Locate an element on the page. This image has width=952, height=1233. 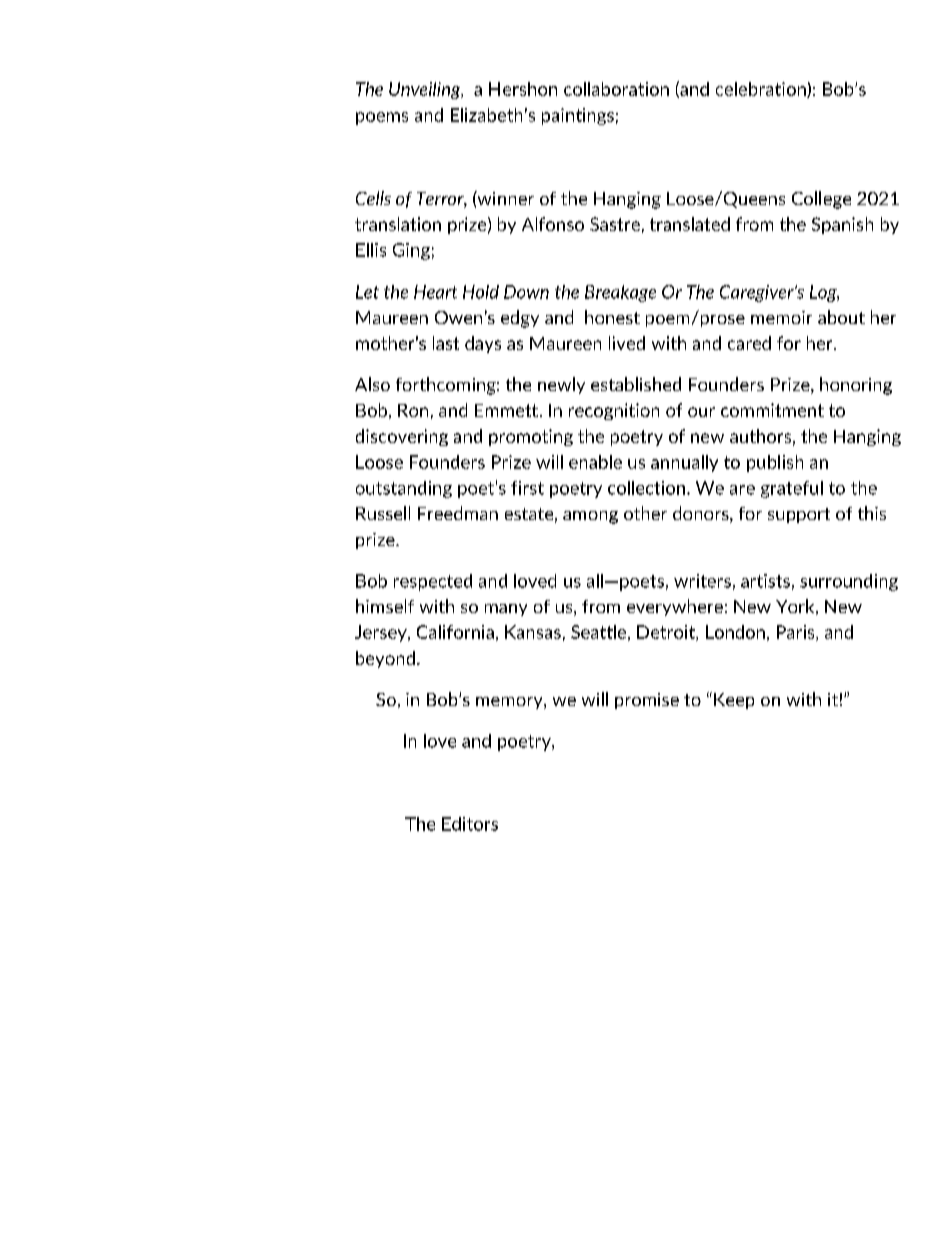
memoir is located at coordinates (781, 317).
